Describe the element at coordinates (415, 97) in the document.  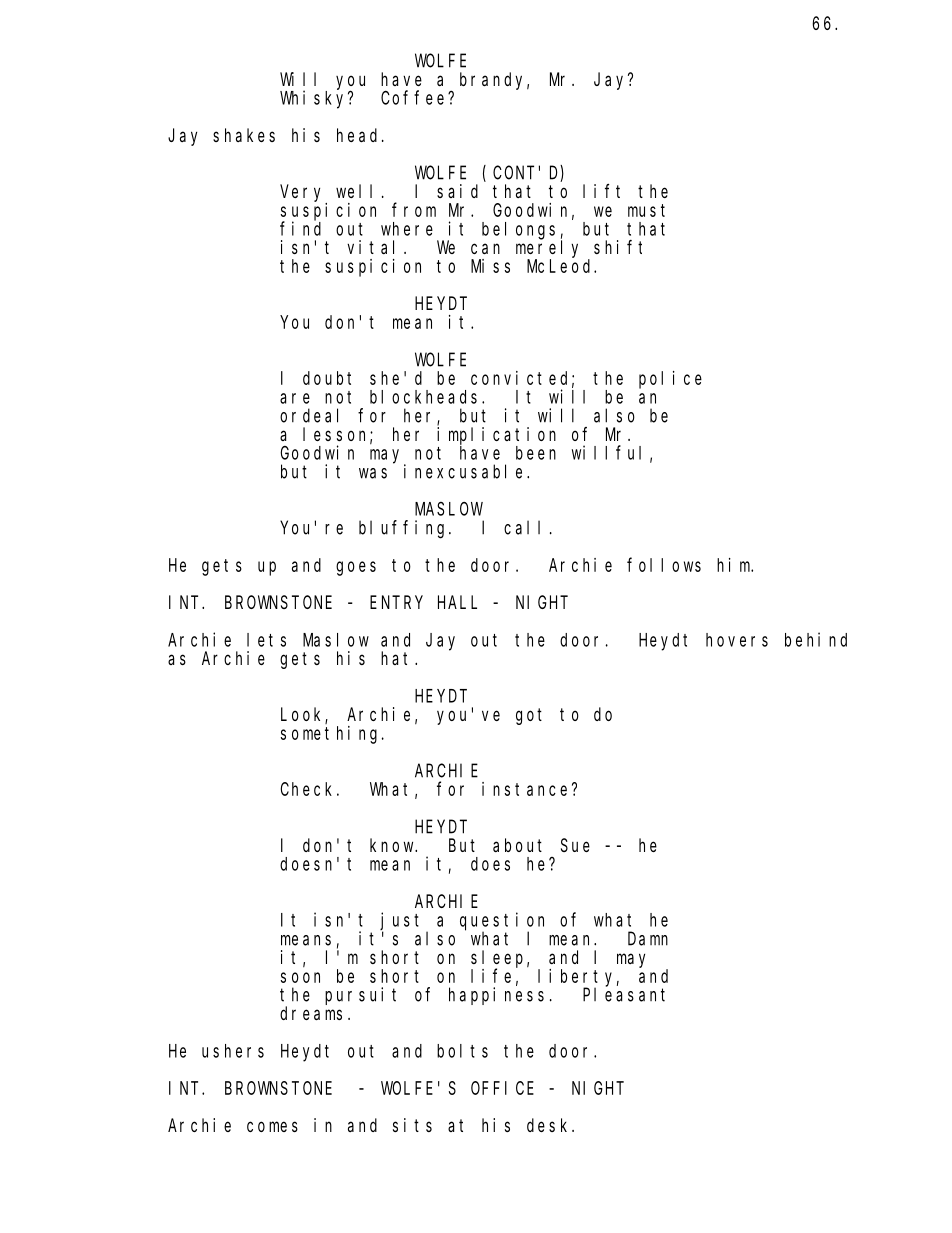
I see `Coffee` at that location.
